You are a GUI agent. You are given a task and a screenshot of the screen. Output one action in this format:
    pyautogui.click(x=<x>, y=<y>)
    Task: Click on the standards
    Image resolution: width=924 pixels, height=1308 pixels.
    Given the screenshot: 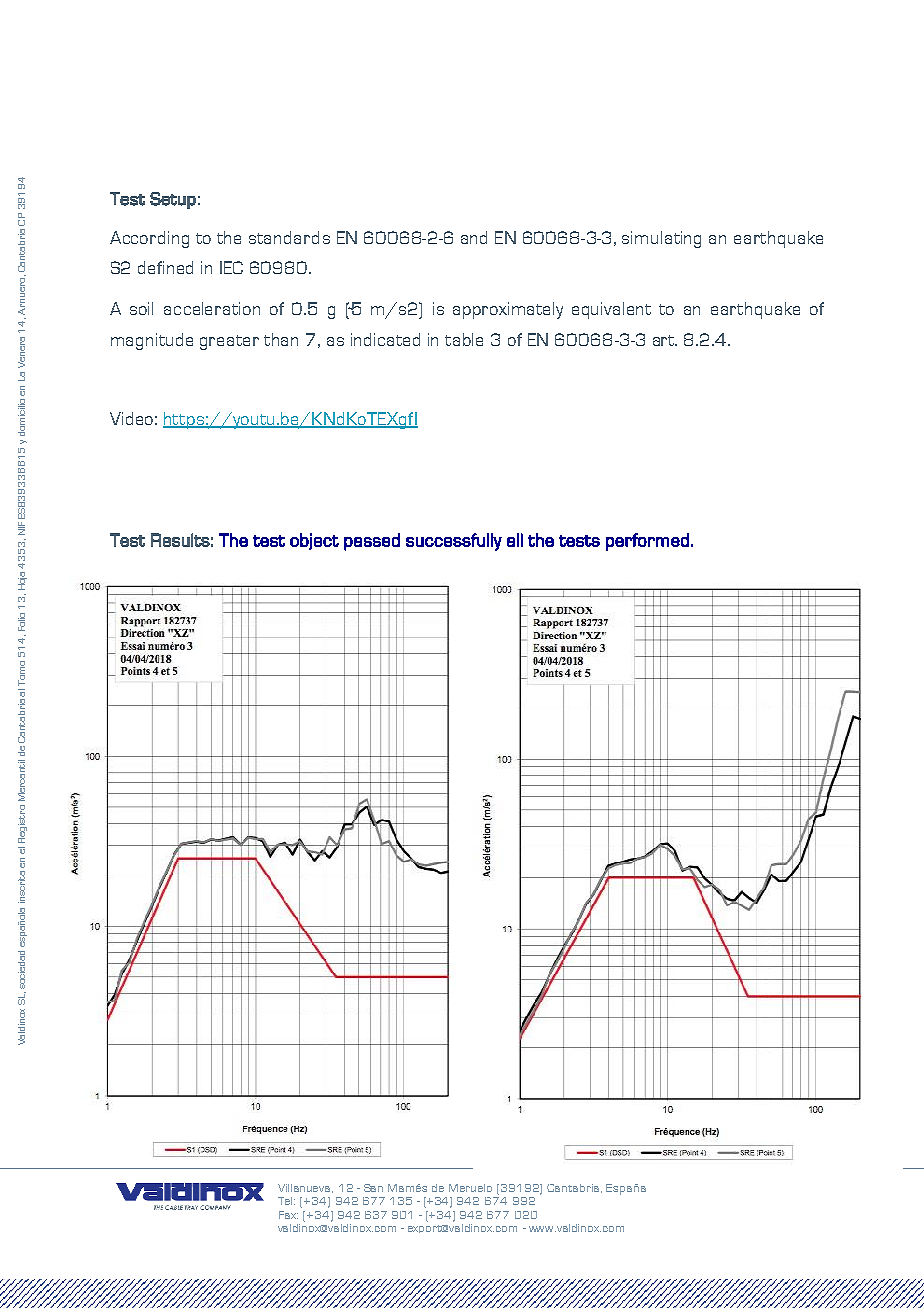 What is the action you would take?
    pyautogui.click(x=289, y=237)
